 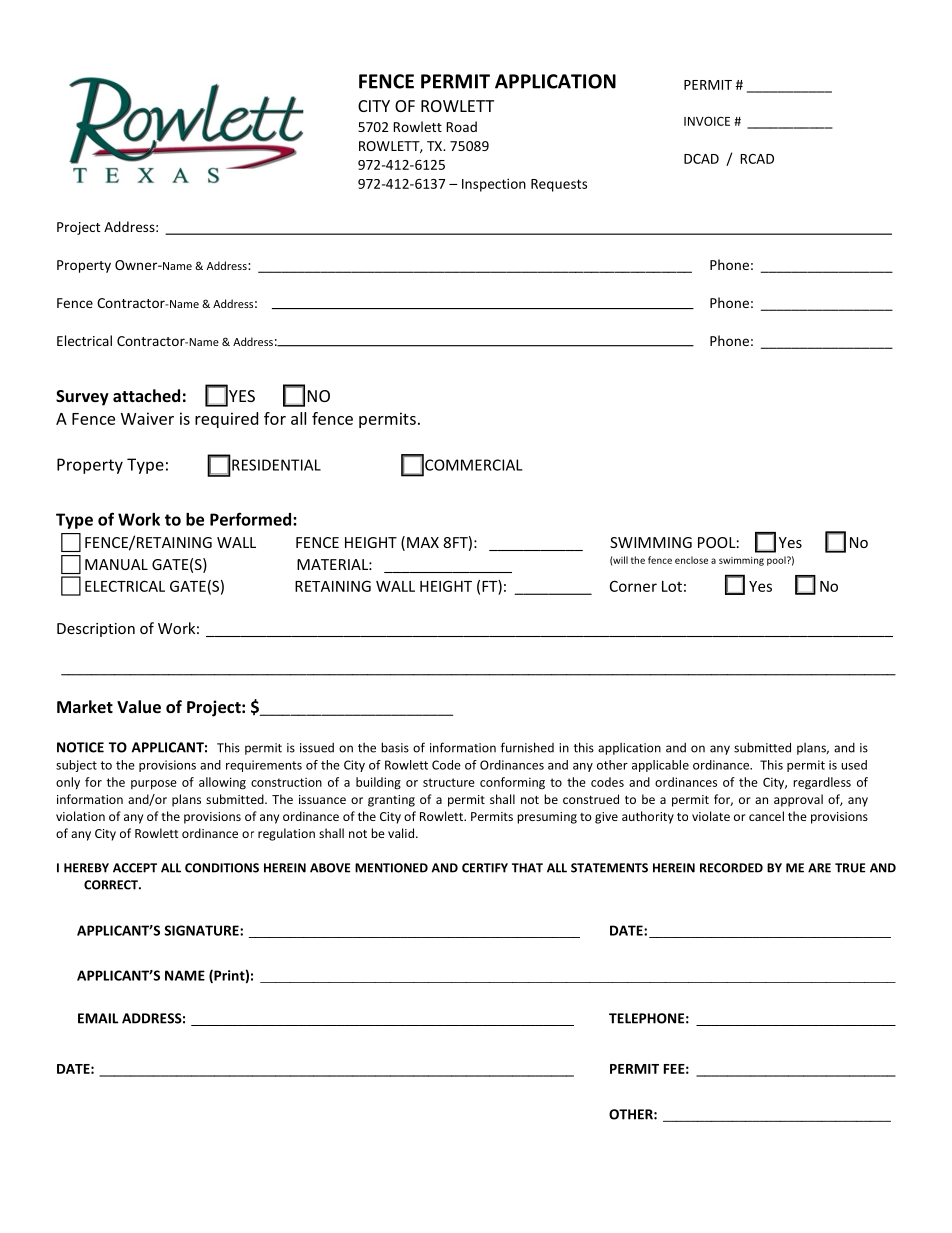 I want to click on Inspection, so click(x=494, y=185).
